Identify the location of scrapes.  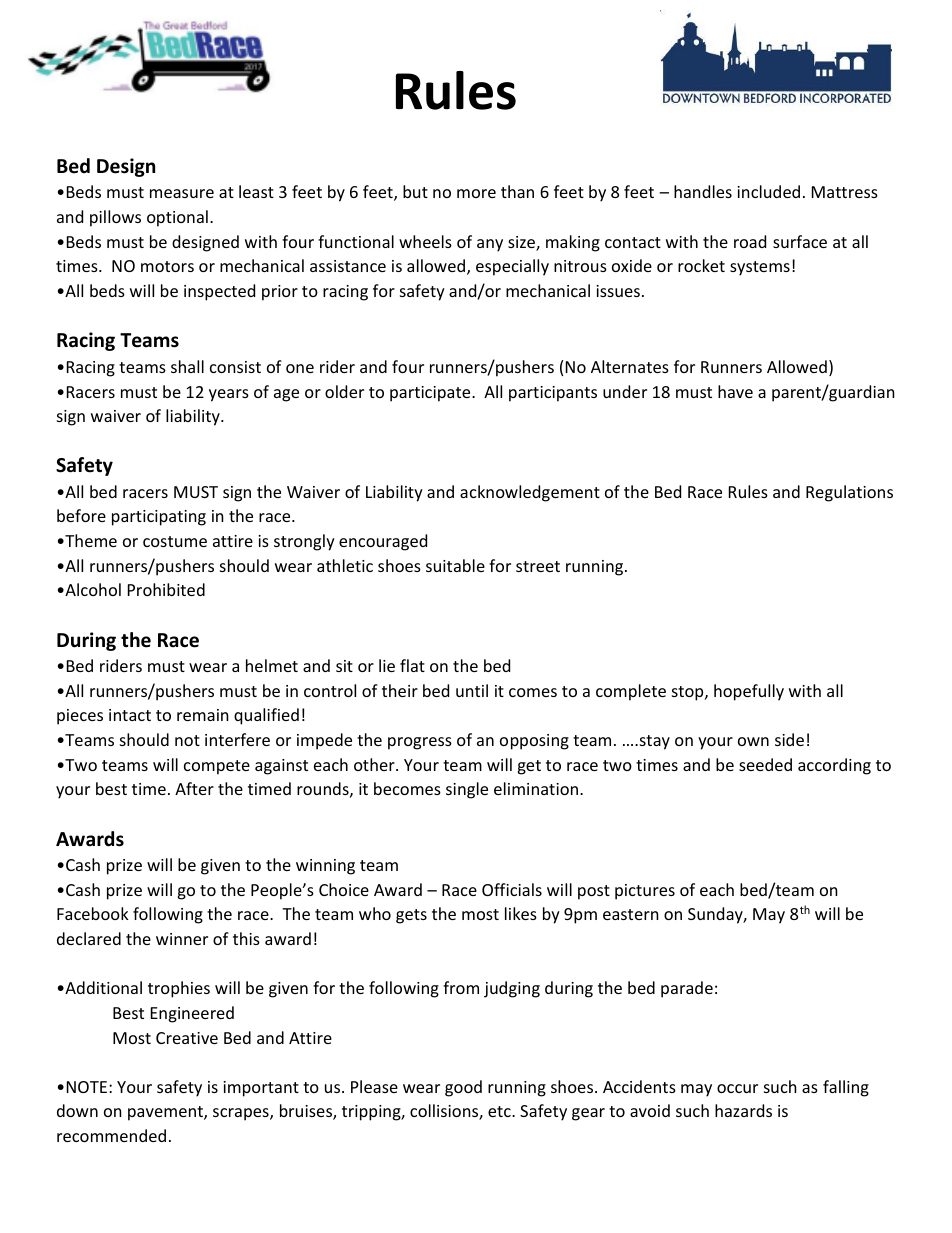
(242, 1114).
